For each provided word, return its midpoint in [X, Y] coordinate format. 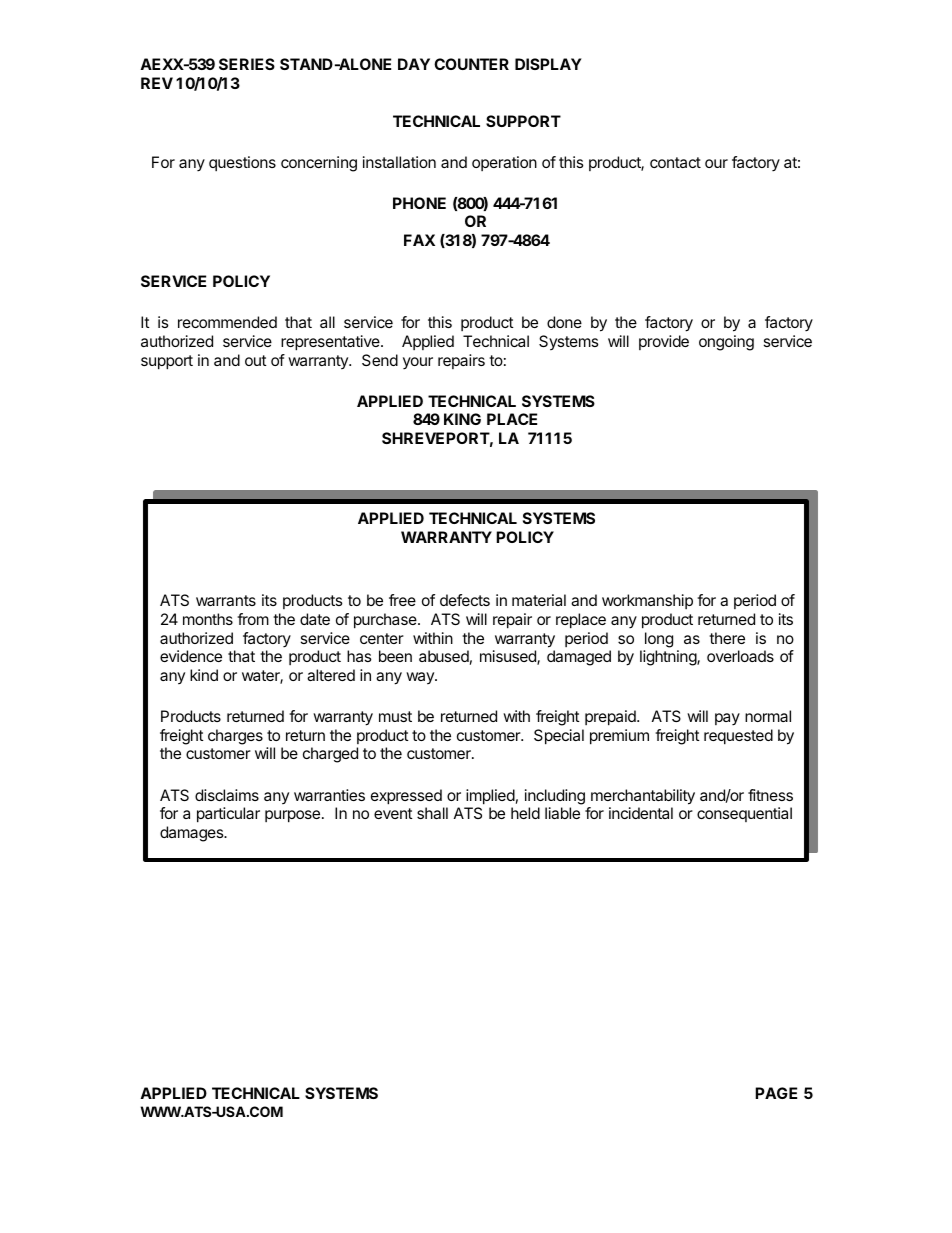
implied [490, 797]
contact [675, 162]
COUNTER [471, 64]
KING [462, 419]
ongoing [726, 343]
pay [727, 719]
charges [235, 737]
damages [193, 834]
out [256, 360]
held [525, 813]
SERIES [247, 64]
